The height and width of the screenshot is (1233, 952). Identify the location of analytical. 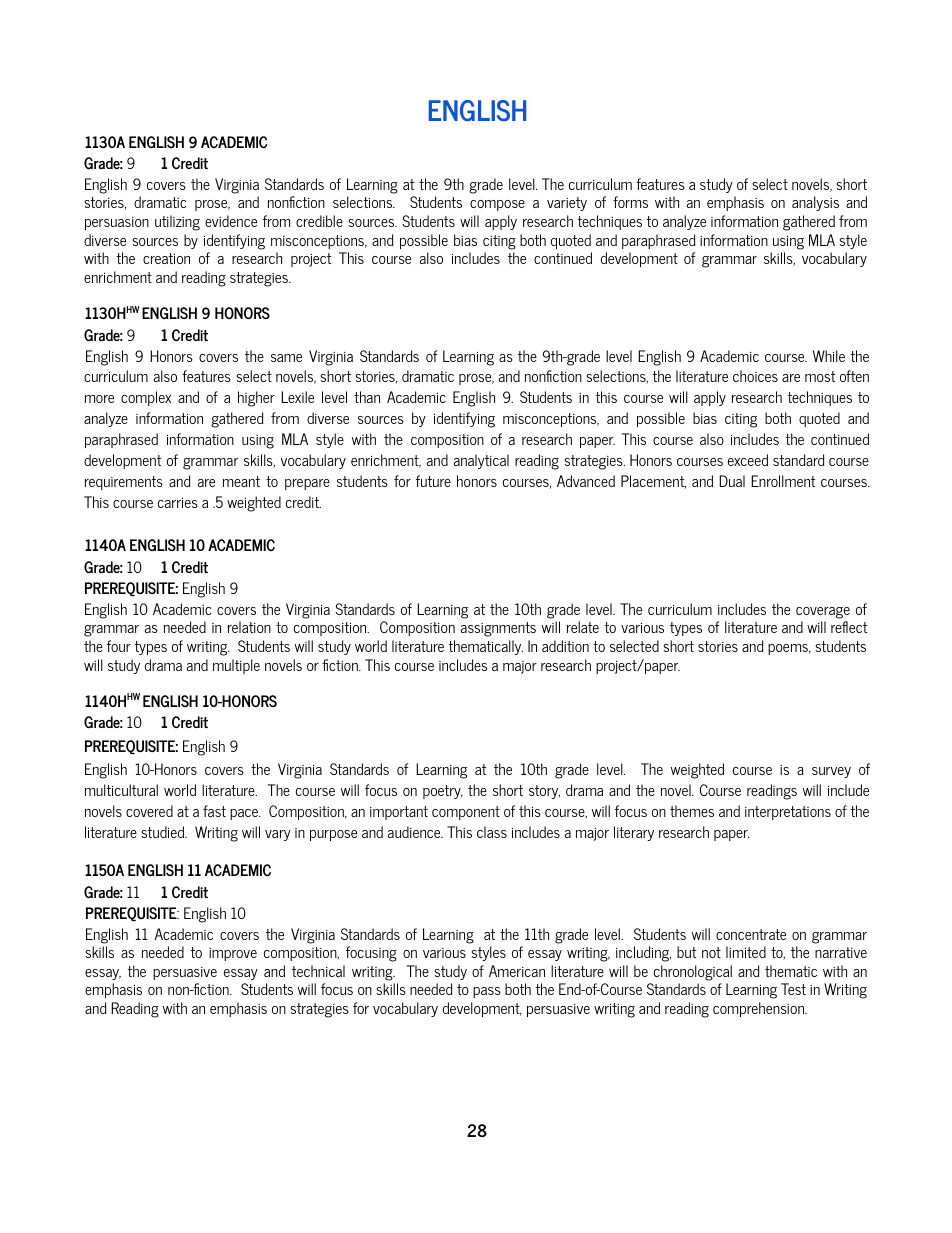
(481, 461).
